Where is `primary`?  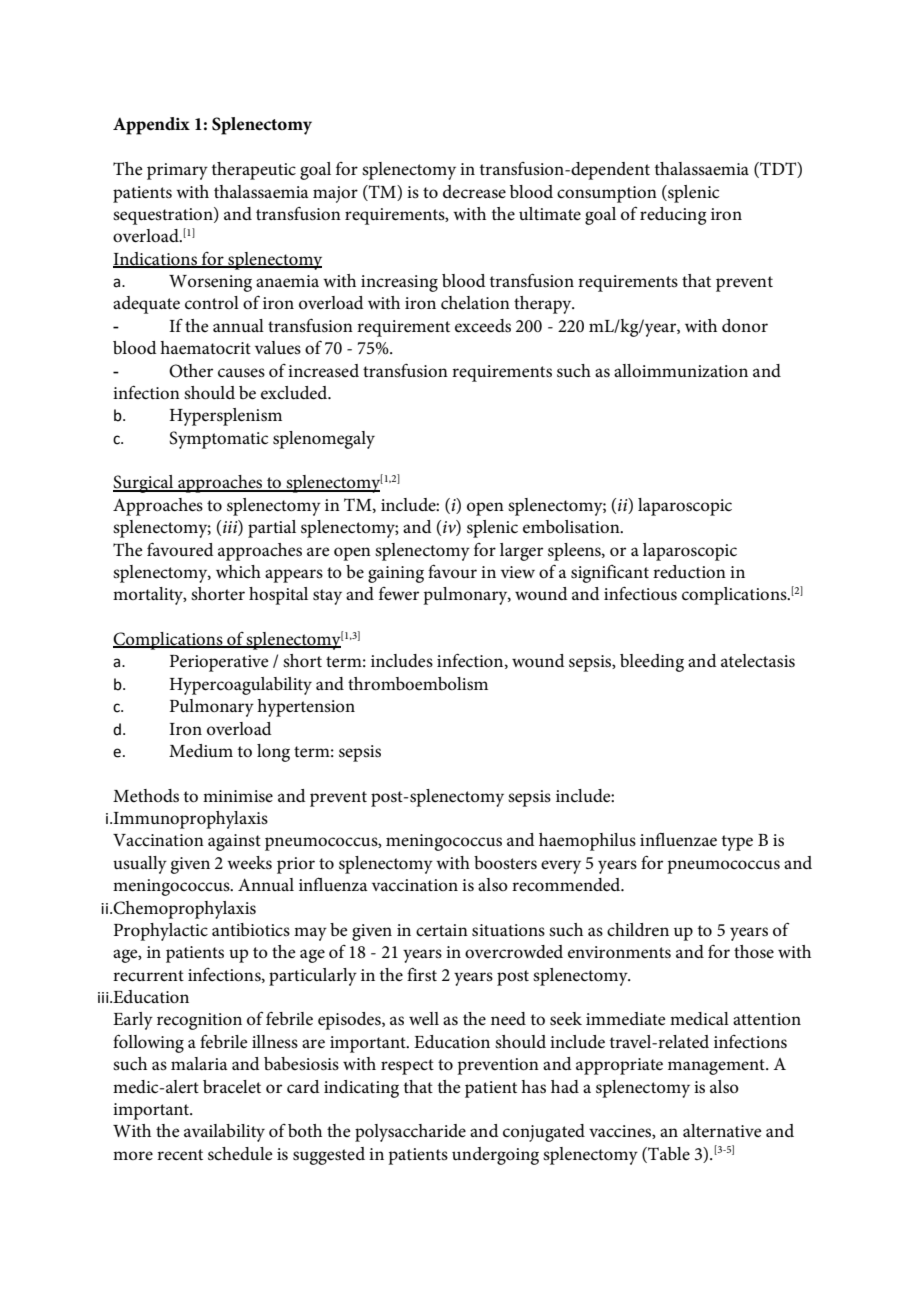
primary is located at coordinates (177, 171).
